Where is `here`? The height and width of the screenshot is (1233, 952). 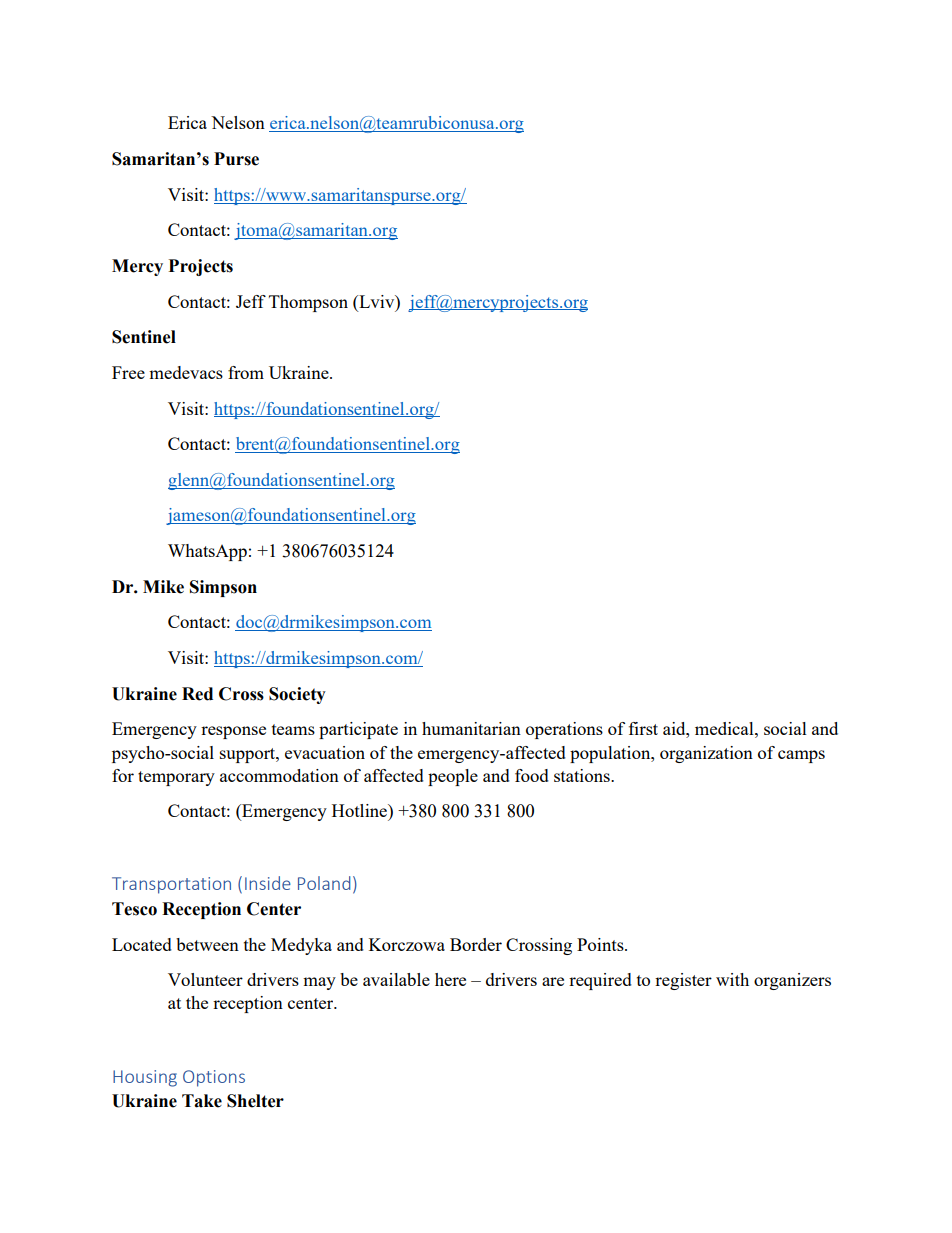 here is located at coordinates (450, 979).
